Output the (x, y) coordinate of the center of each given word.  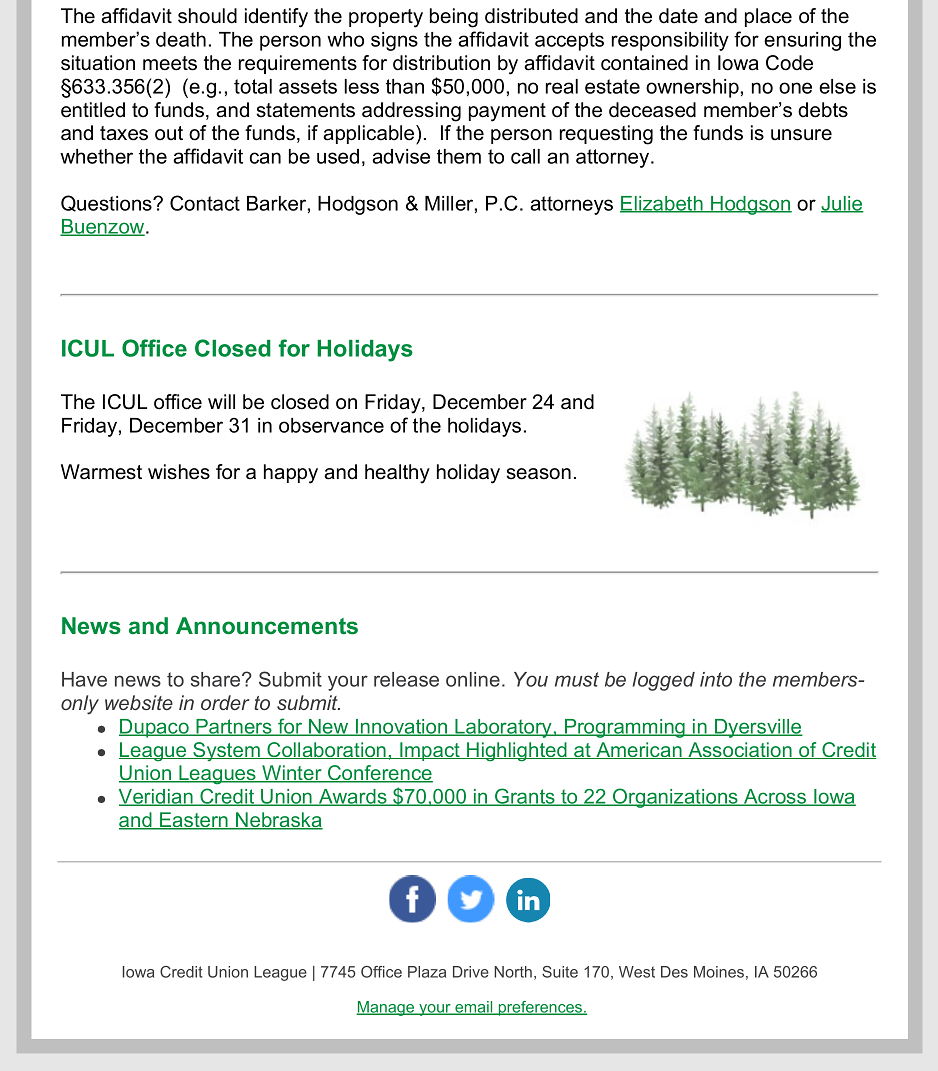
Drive (471, 972)
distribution (441, 63)
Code (789, 63)
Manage (386, 1008)
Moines (719, 972)
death (181, 39)
